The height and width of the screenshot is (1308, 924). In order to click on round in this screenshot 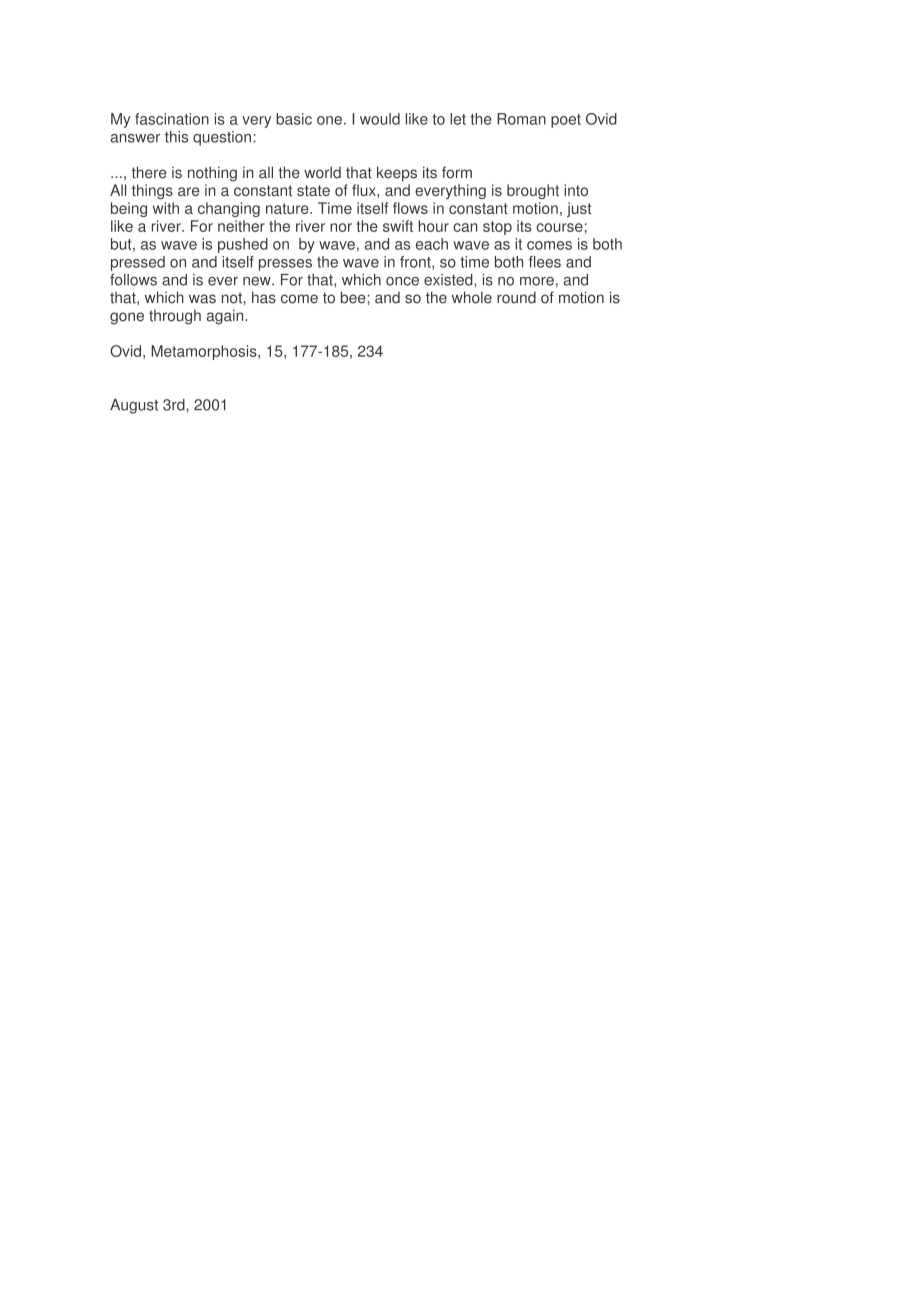, I will do `click(516, 297)`.
